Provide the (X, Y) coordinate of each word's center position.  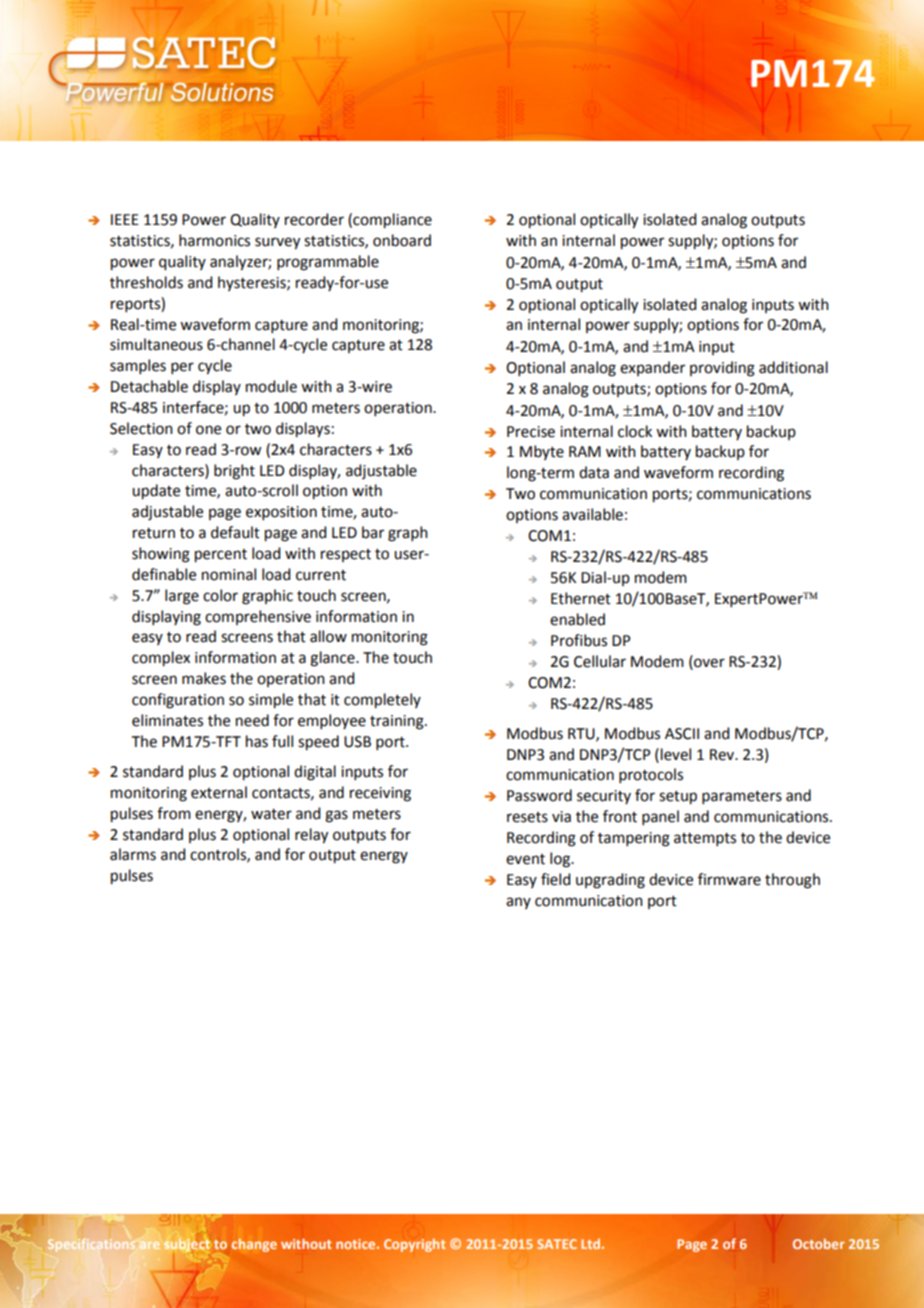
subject (187, 1245)
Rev (723, 755)
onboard (402, 240)
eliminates (167, 720)
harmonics (214, 240)
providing (722, 369)
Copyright (415, 1245)
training (398, 722)
